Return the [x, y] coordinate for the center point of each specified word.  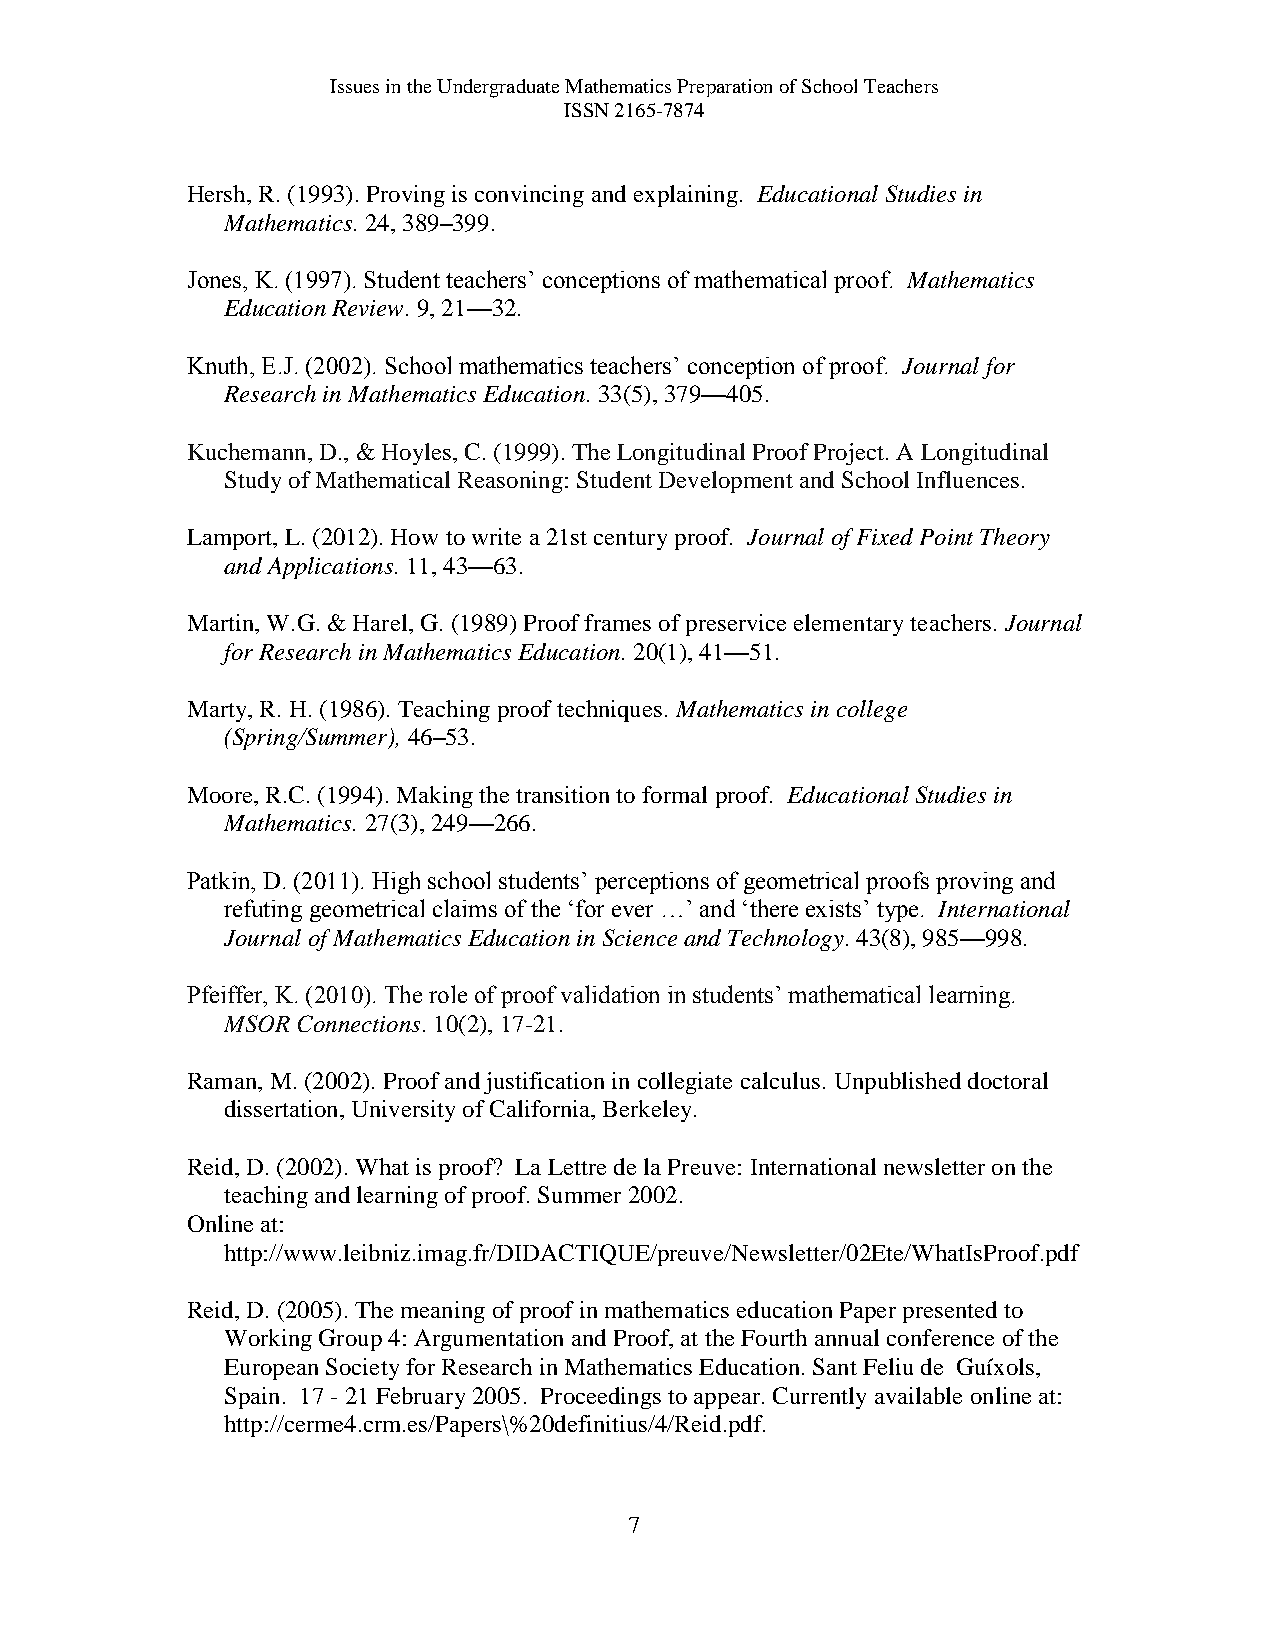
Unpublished [898, 1083]
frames [617, 622]
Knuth [219, 365]
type [897, 912]
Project [849, 454]
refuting [263, 910]
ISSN [586, 110]
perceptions [652, 883]
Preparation [724, 88]
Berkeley [649, 1111]
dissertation [283, 1108]
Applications [330, 568]
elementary [848, 625]
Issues [354, 86]
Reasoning [510, 482]
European [271, 1369]
